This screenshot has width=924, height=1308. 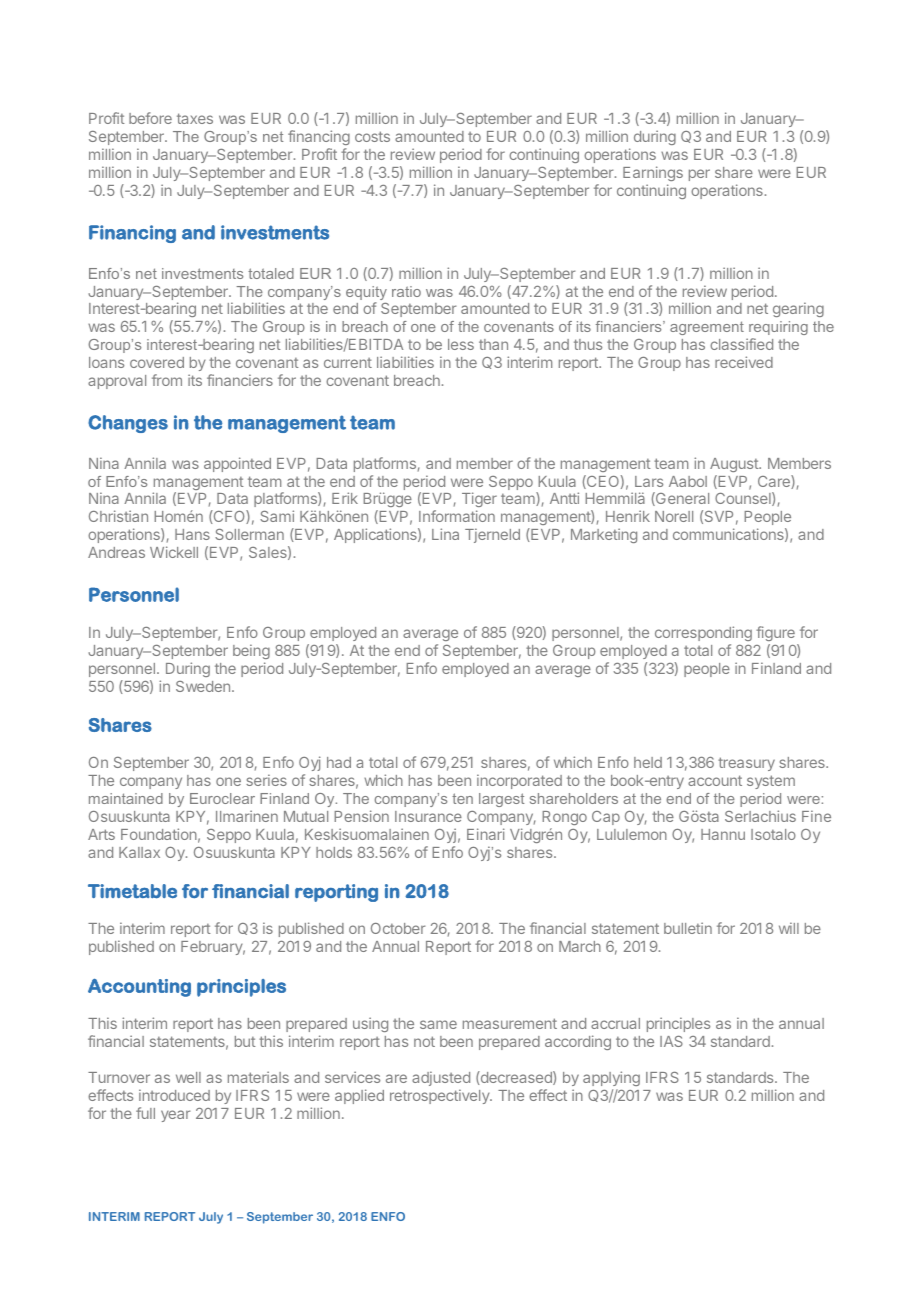 What do you see at coordinates (653, 173) in the screenshot?
I see `Earnings` at bounding box center [653, 173].
